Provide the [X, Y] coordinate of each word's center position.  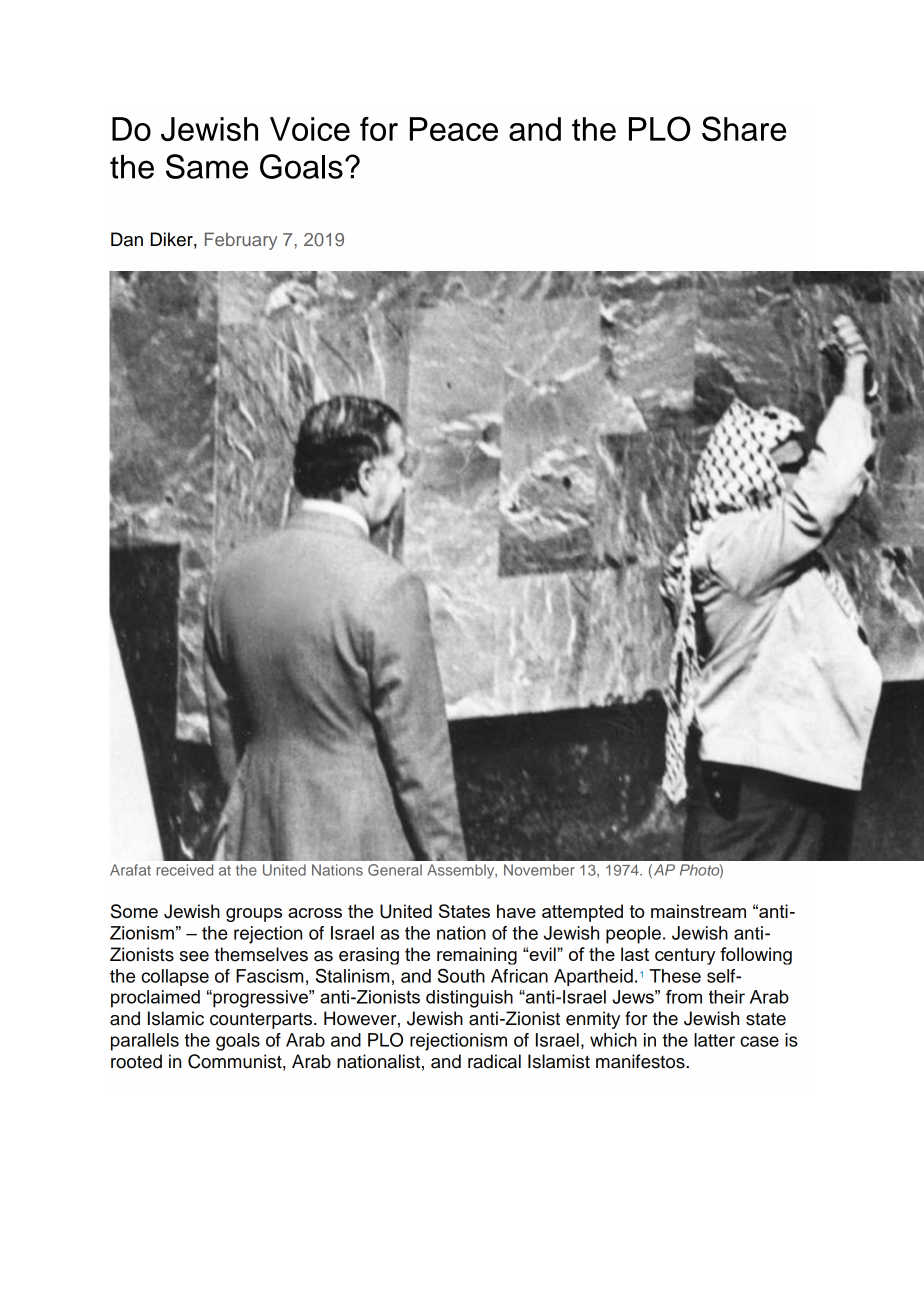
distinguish [469, 999]
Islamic [176, 1018]
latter [714, 1040]
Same [207, 166]
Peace [454, 129]
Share [744, 129]
